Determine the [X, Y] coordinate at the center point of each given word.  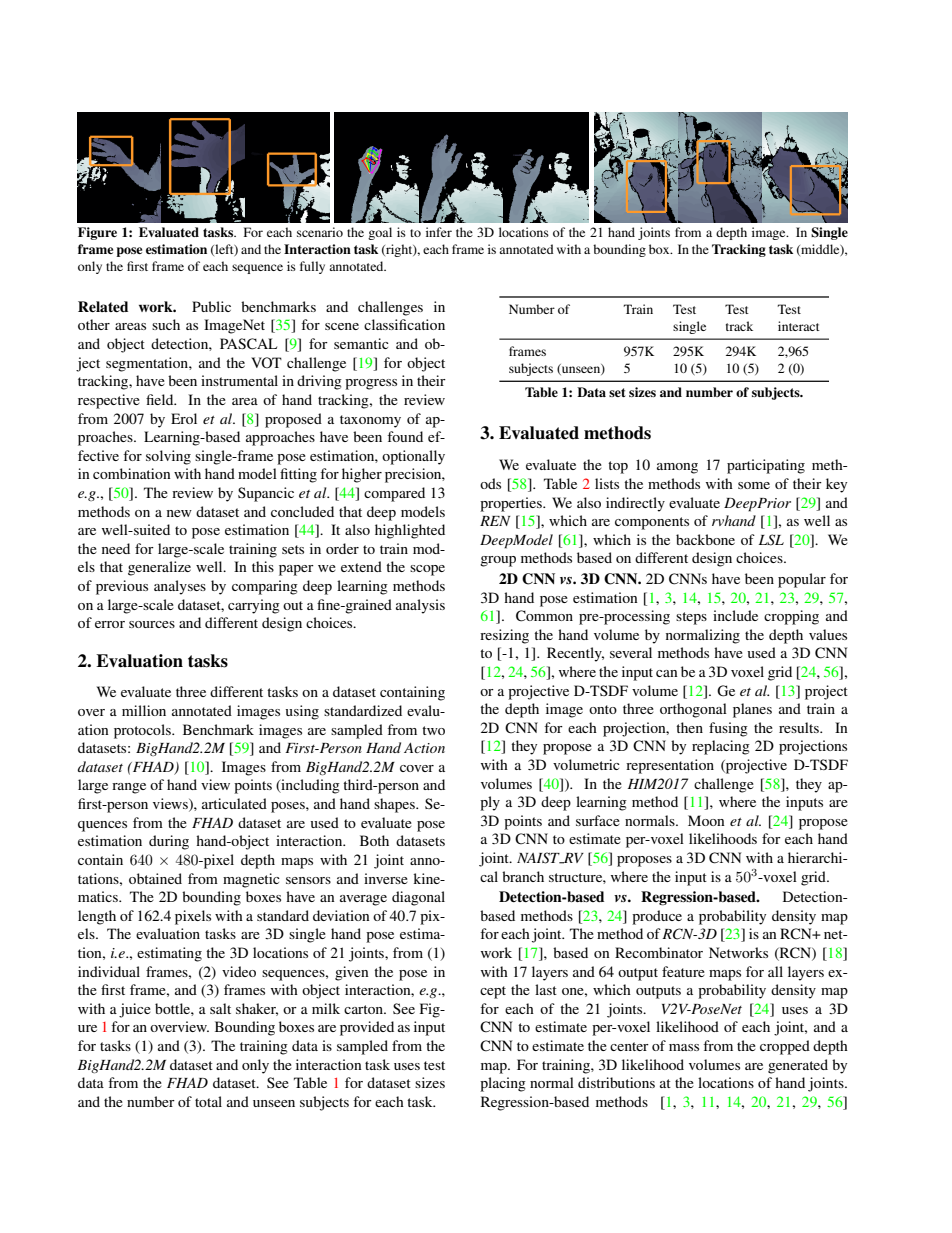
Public [211, 306]
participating [766, 466]
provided [367, 1028]
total [208, 1101]
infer [439, 232]
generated [798, 1066]
